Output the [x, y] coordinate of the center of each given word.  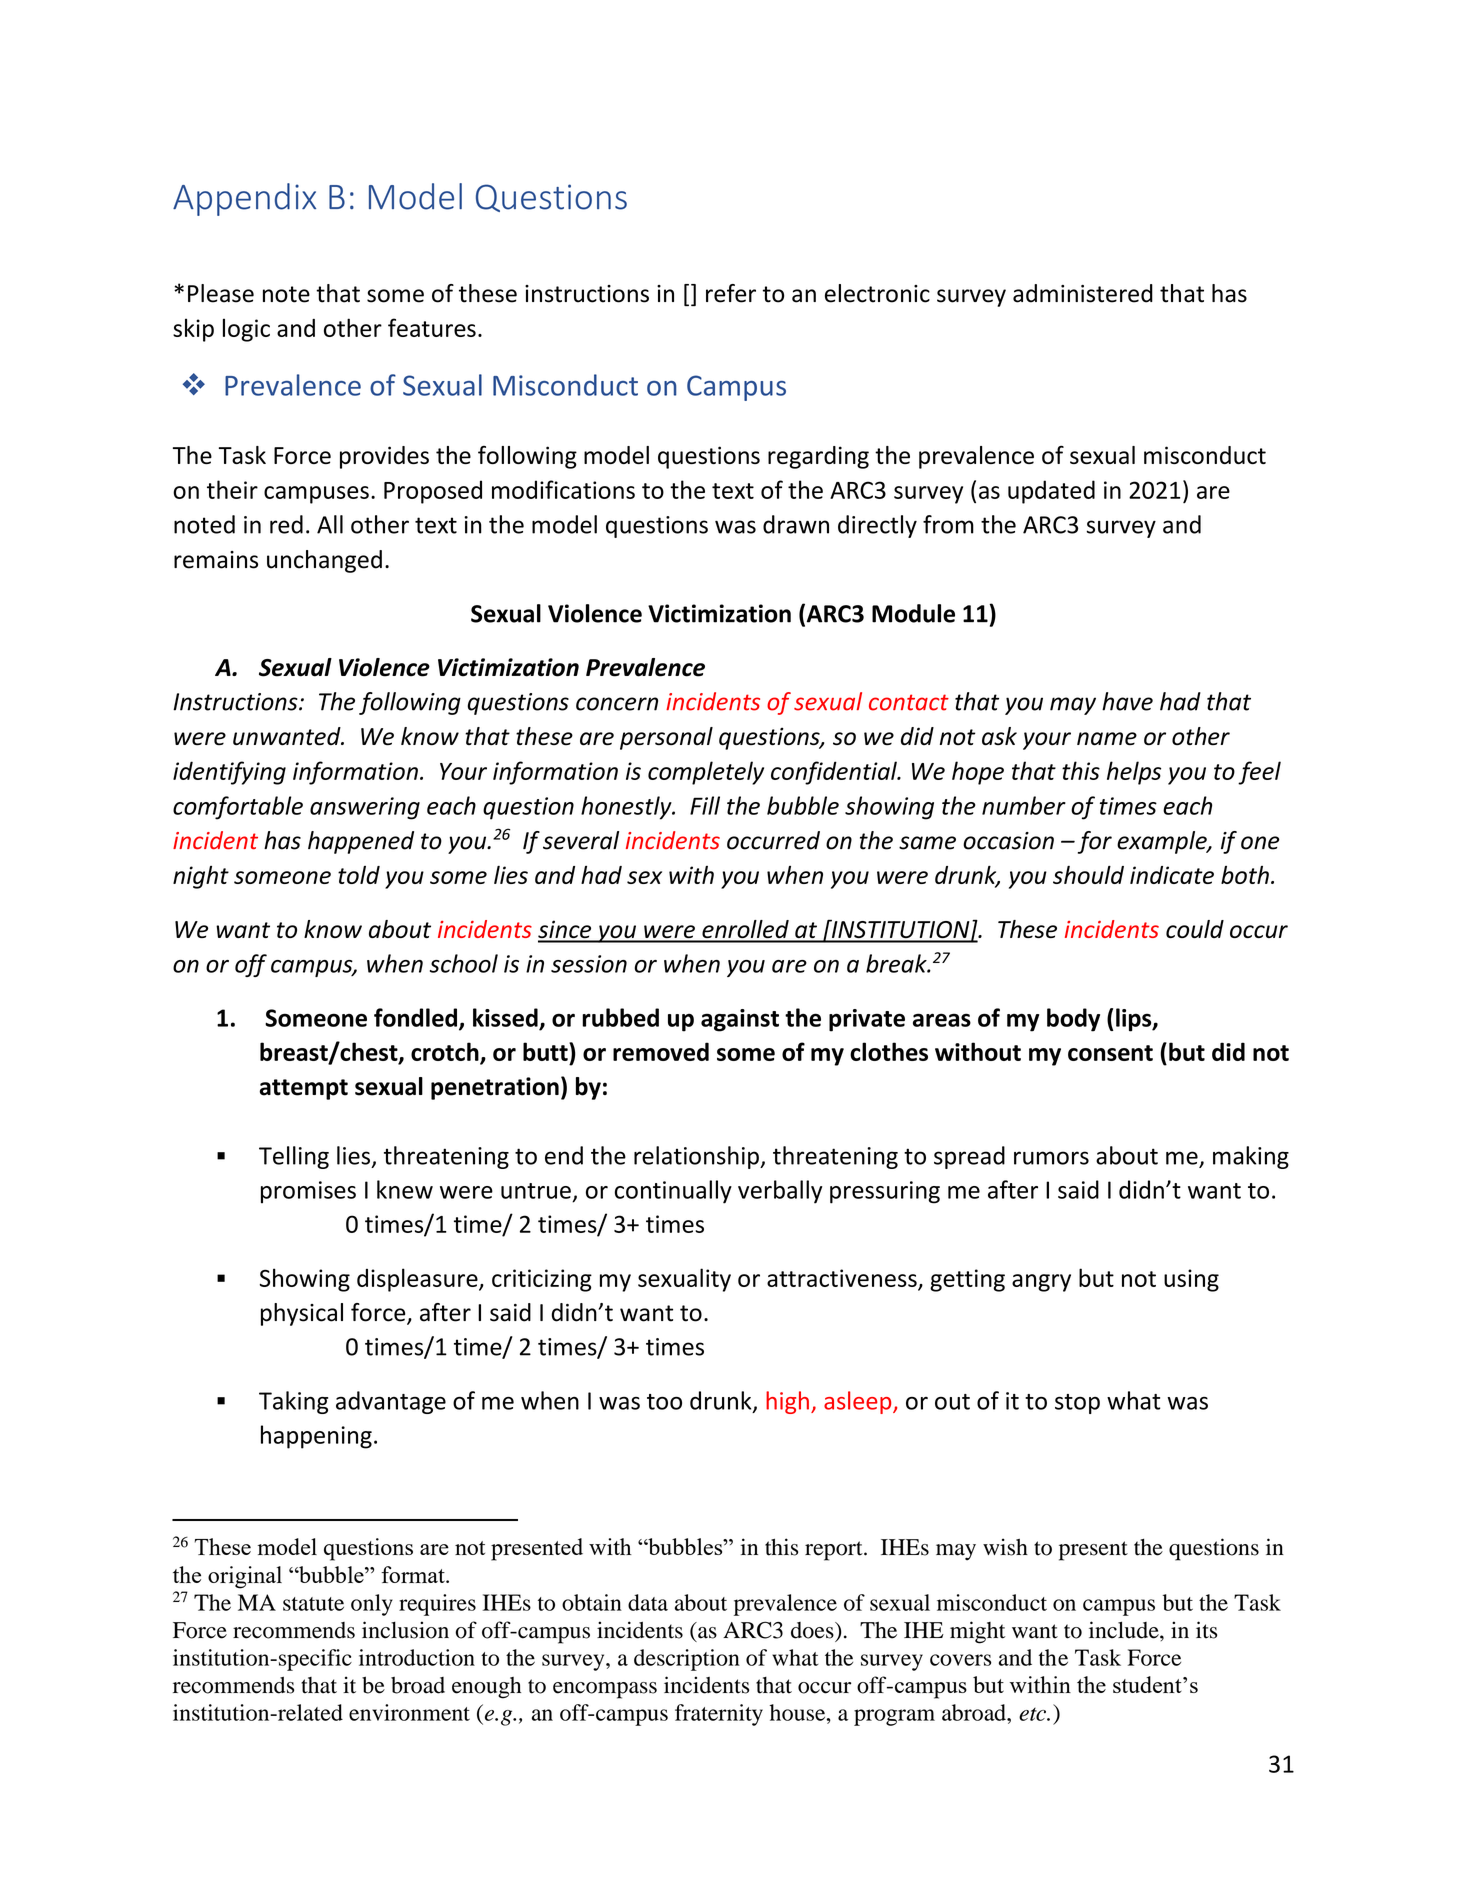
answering [365, 808]
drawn [796, 524]
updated [1051, 492]
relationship [697, 1157]
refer [731, 293]
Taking [293, 1402]
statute [313, 1604]
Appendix [244, 199]
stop [1077, 1404]
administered [1083, 293]
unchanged [324, 561]
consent [1110, 1053]
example [1163, 842]
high [787, 1402]
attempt [303, 1089]
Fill [705, 805]
